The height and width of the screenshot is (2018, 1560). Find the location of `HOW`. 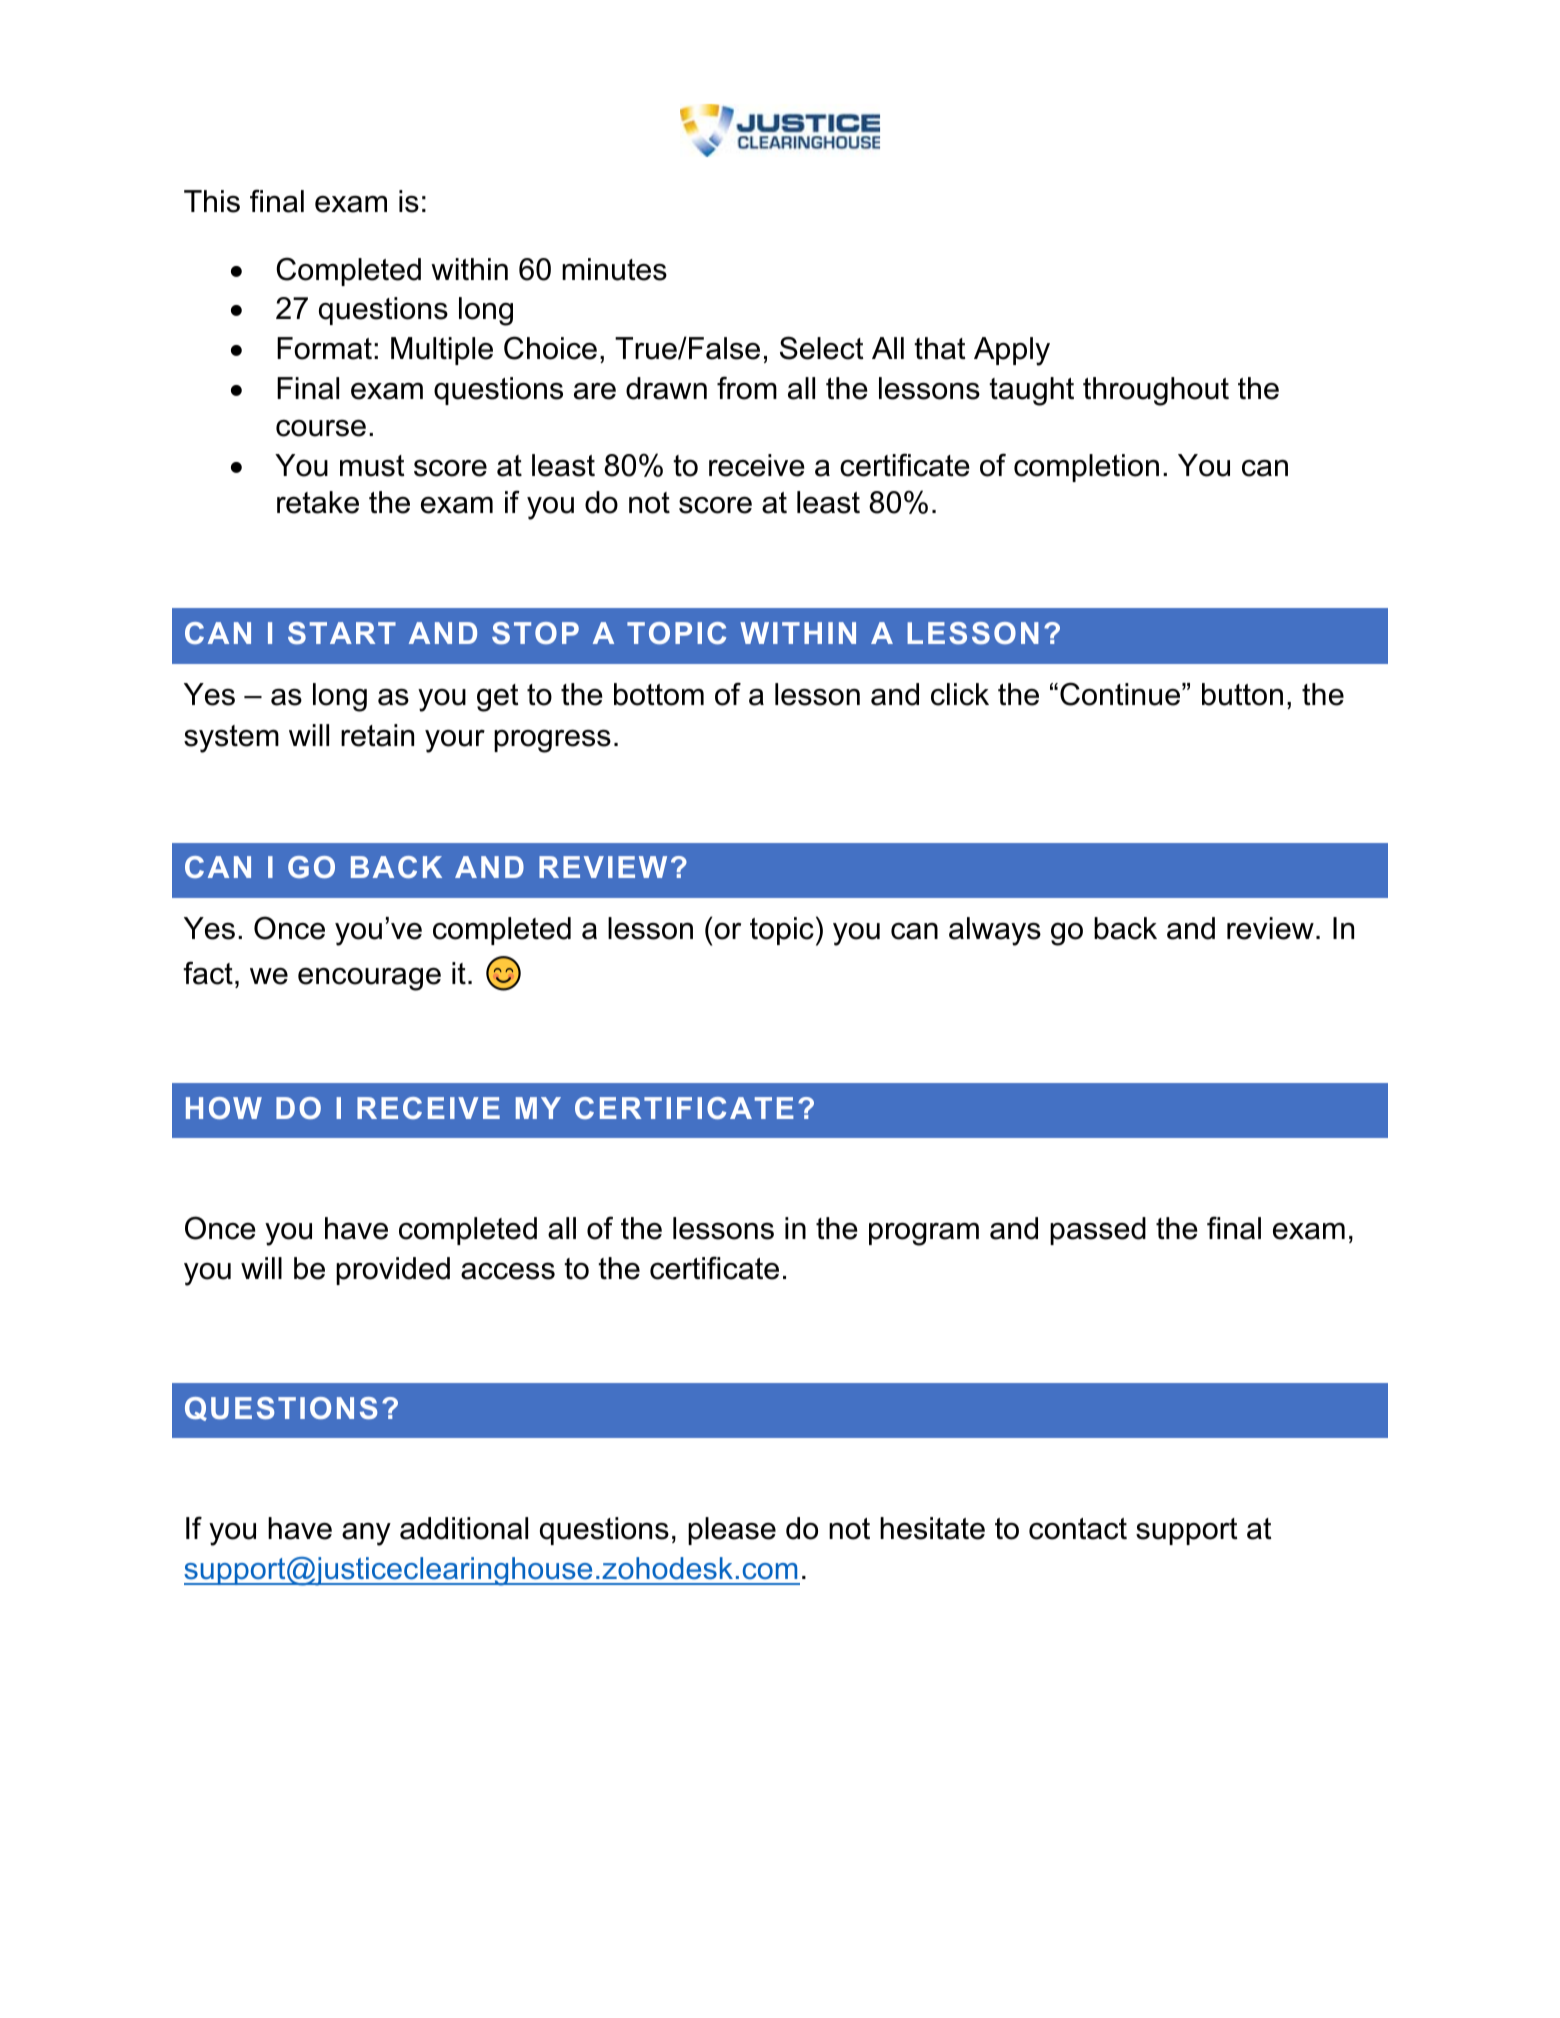

HOW is located at coordinates (224, 1108).
